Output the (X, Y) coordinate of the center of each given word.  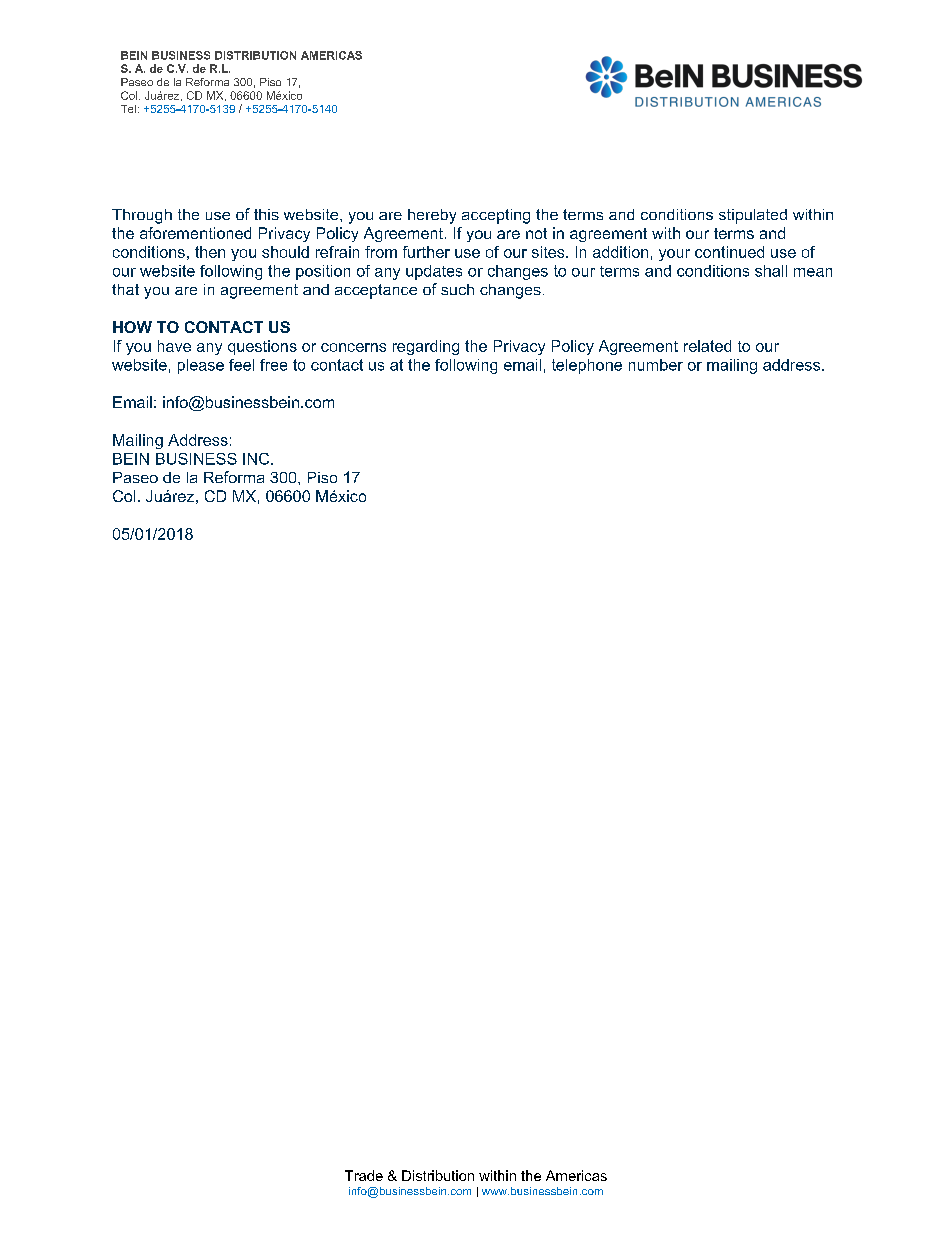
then (210, 252)
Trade (364, 1175)
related (707, 346)
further (426, 252)
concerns (353, 347)
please (201, 366)
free (273, 365)
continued (729, 252)
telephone (587, 366)
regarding (426, 347)
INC (257, 459)
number (656, 365)
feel (241, 365)
